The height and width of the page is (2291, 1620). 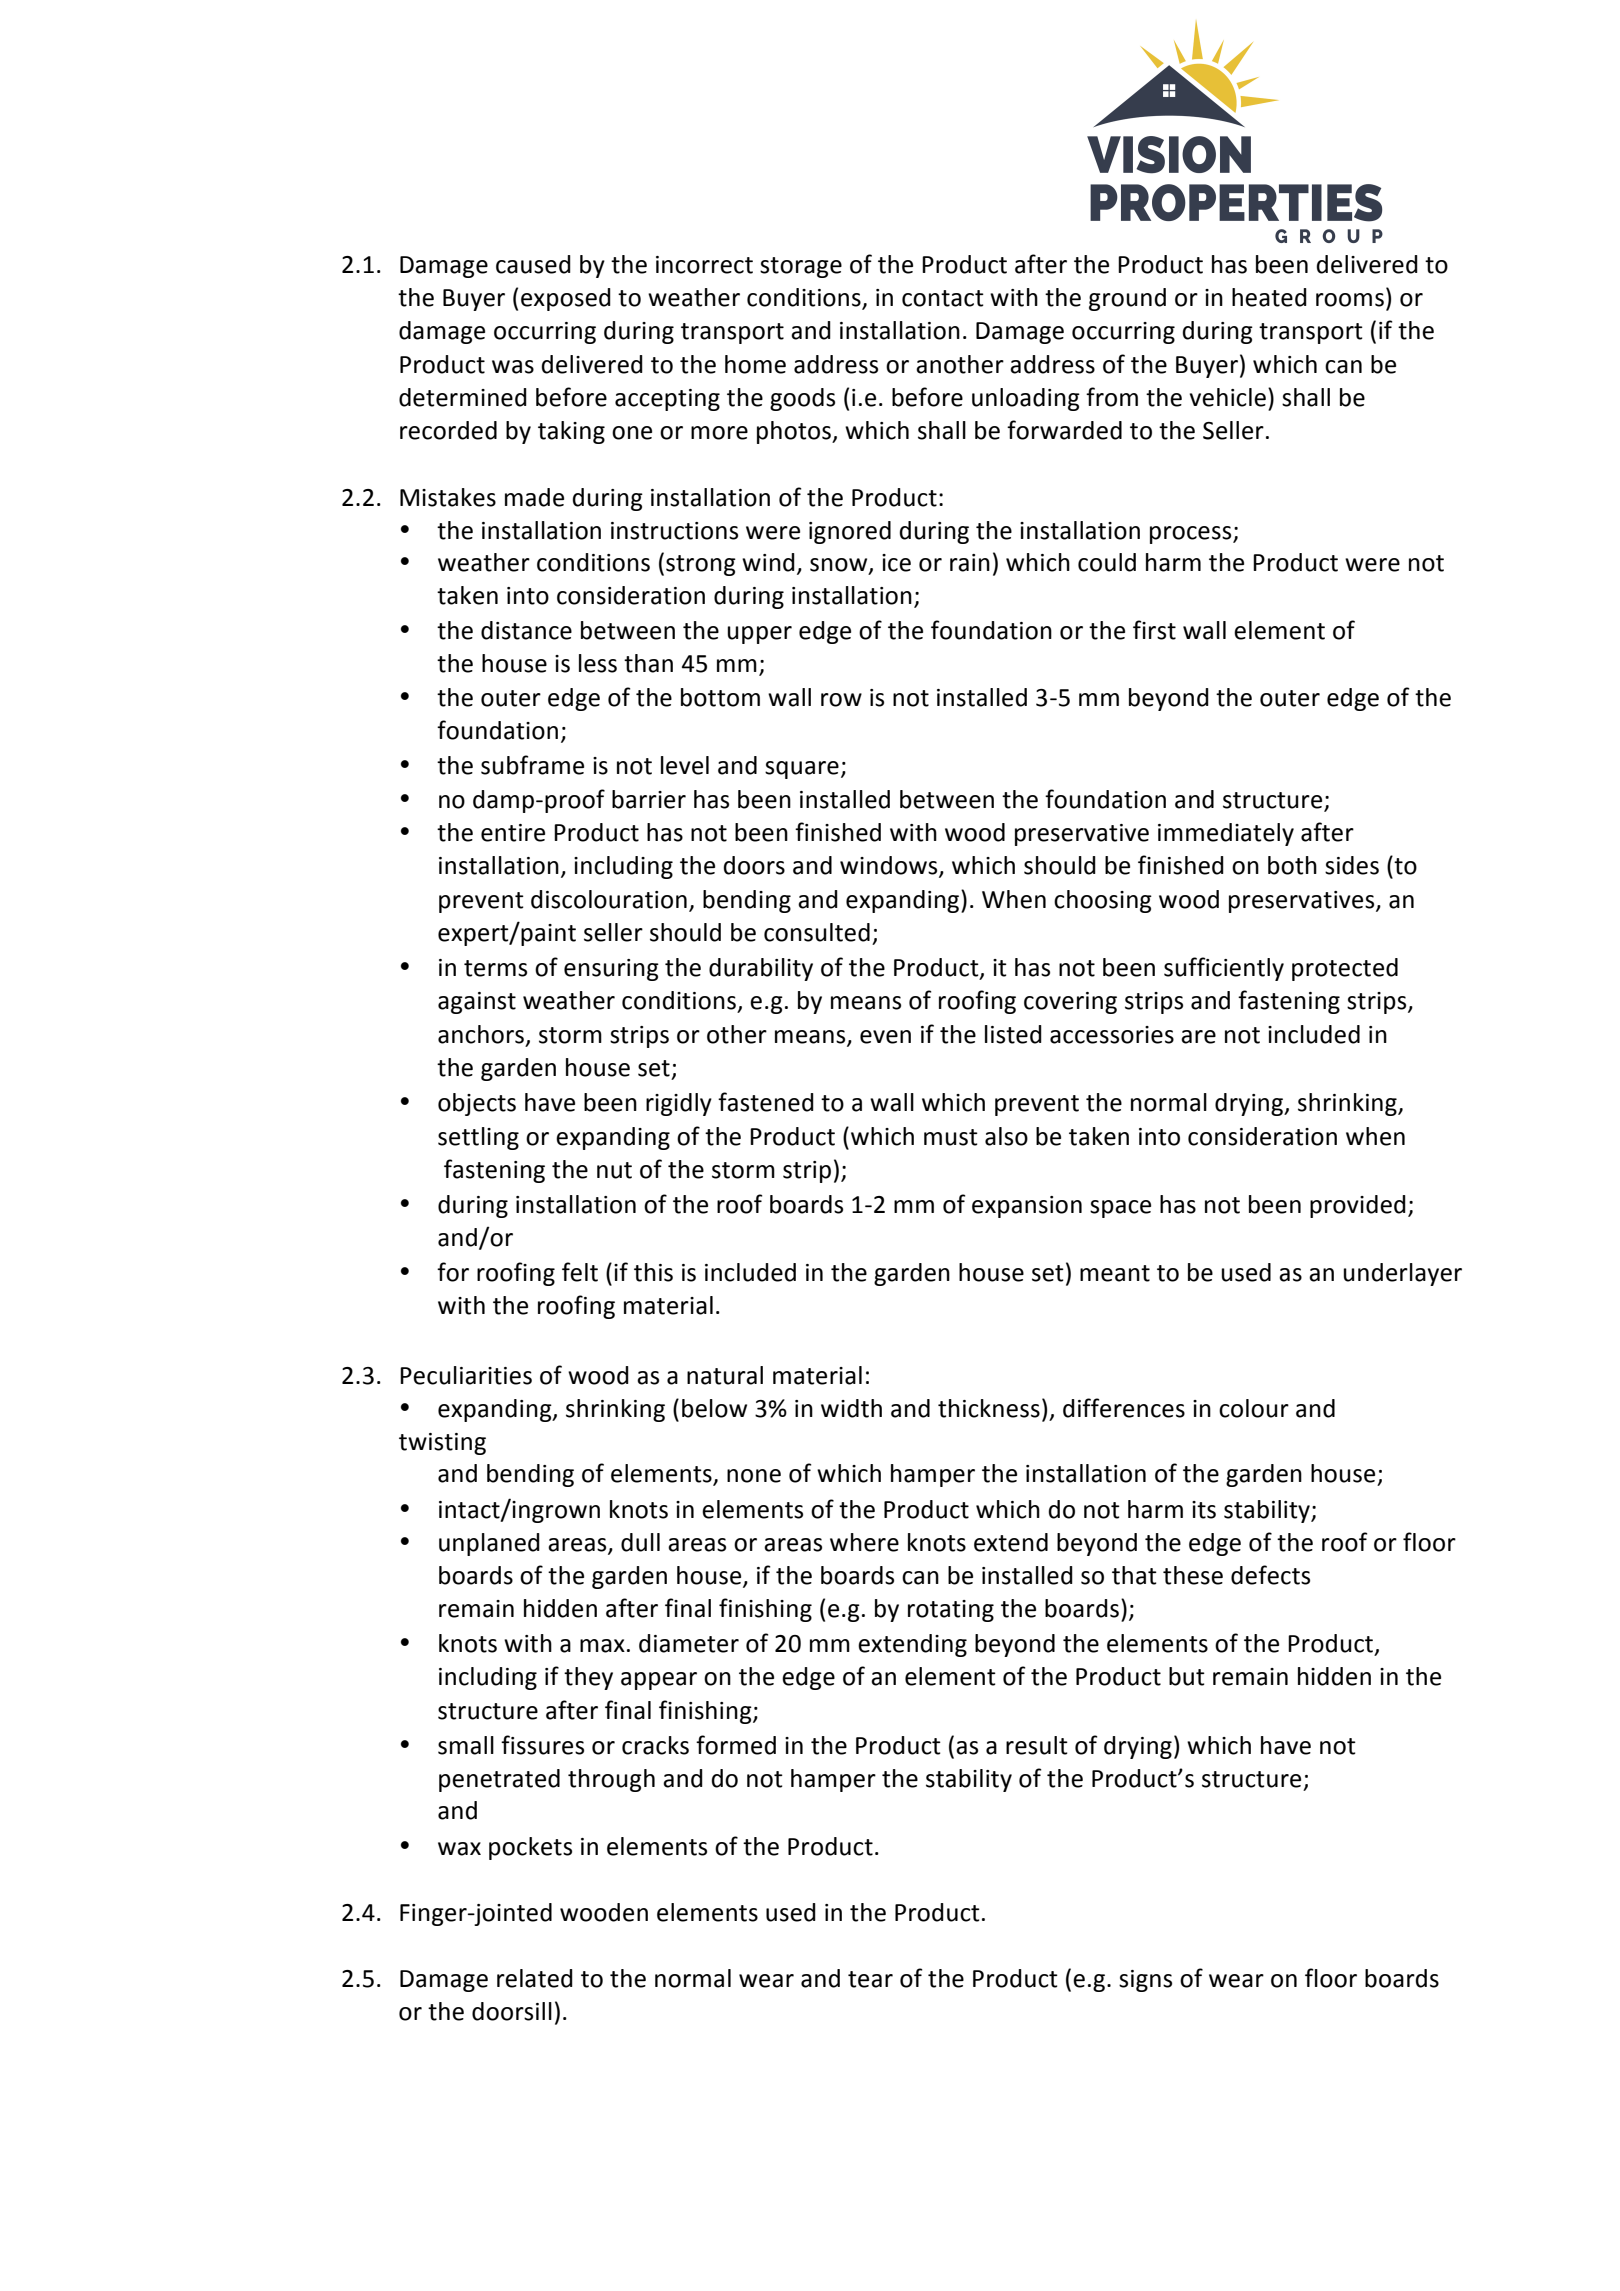 I want to click on provided, so click(x=1358, y=1206).
